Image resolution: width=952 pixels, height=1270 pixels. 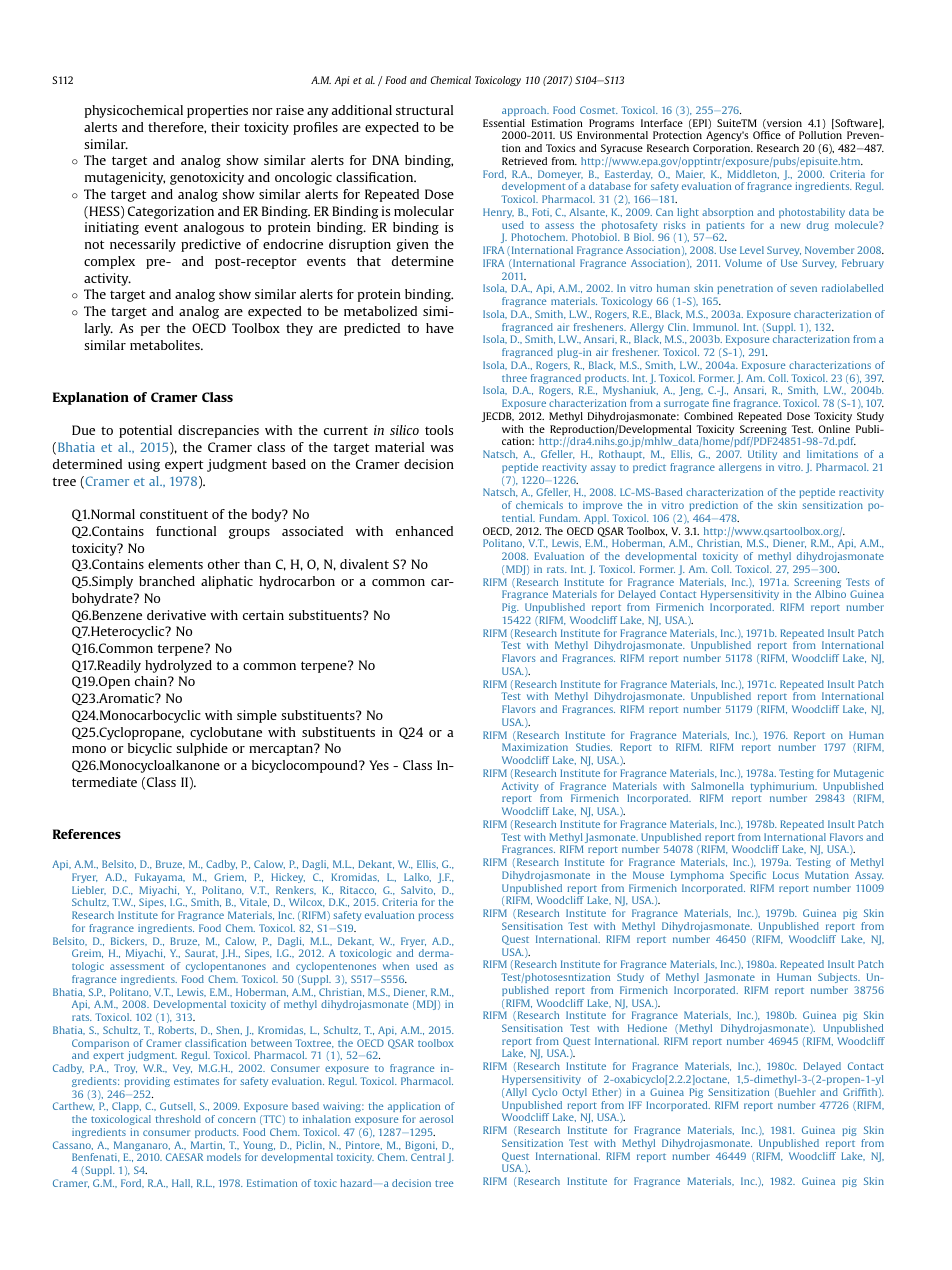 I want to click on hydrolyzed, so click(x=178, y=666).
